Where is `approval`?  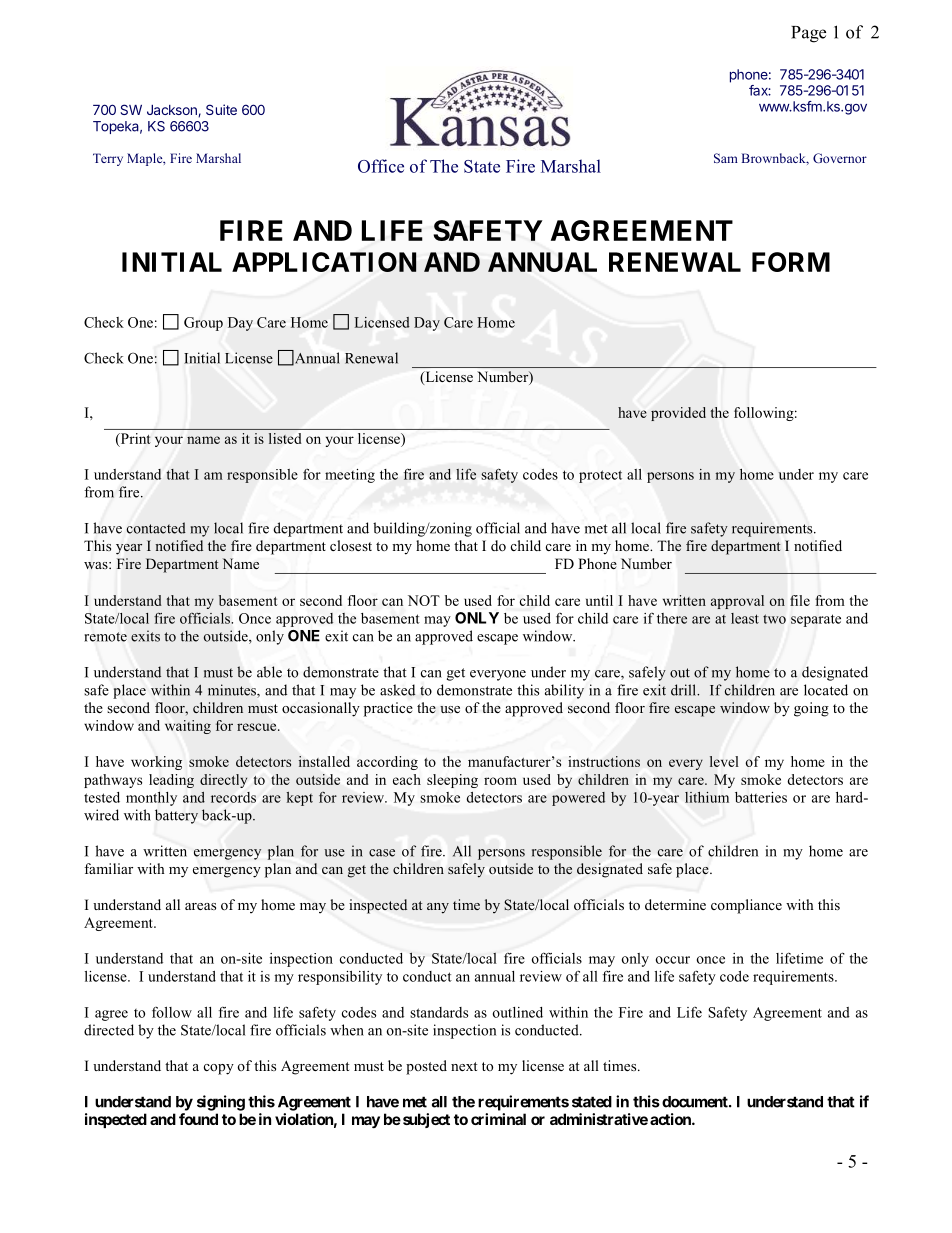
approval is located at coordinates (737, 602).
